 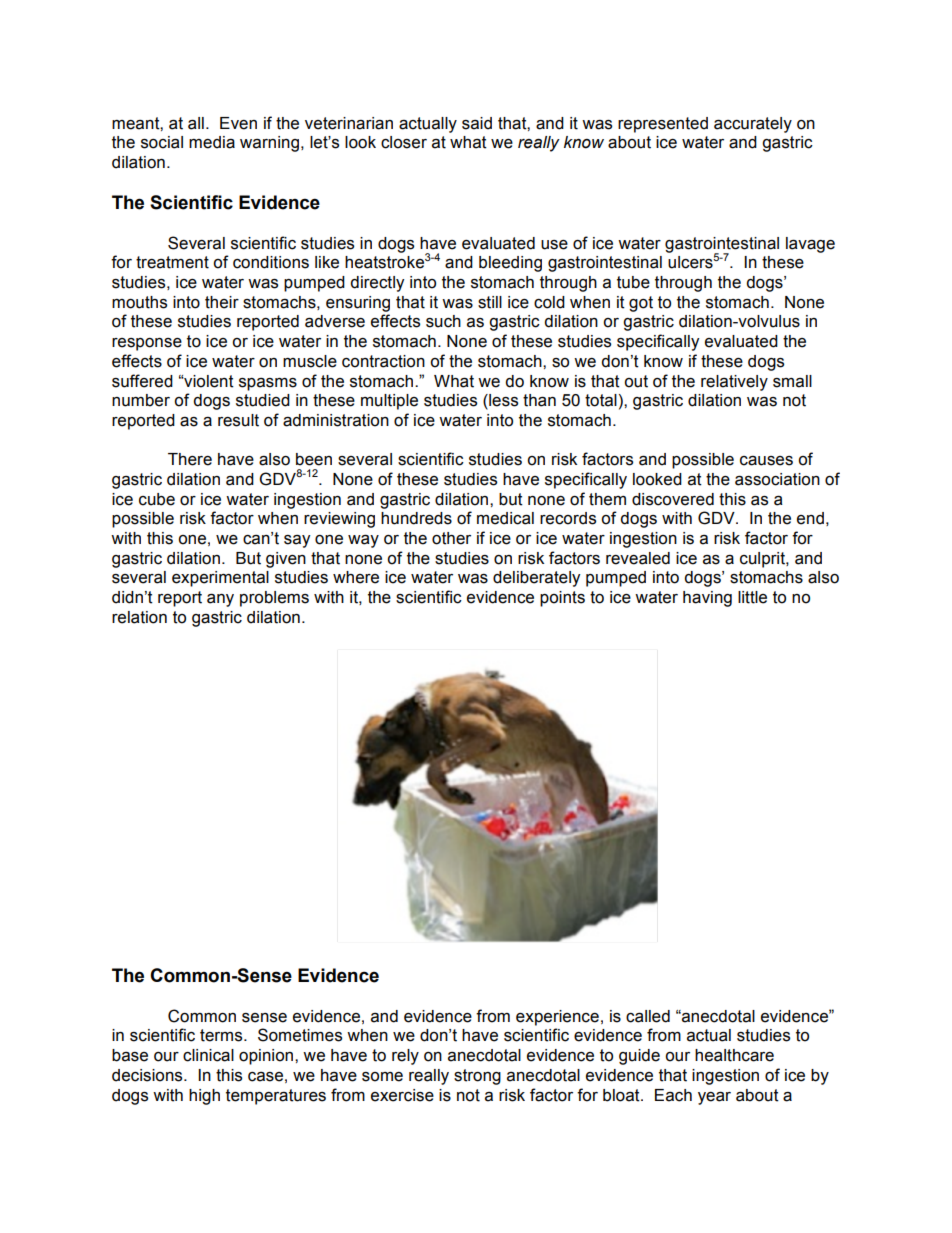 I want to click on experience, so click(x=557, y=1018).
